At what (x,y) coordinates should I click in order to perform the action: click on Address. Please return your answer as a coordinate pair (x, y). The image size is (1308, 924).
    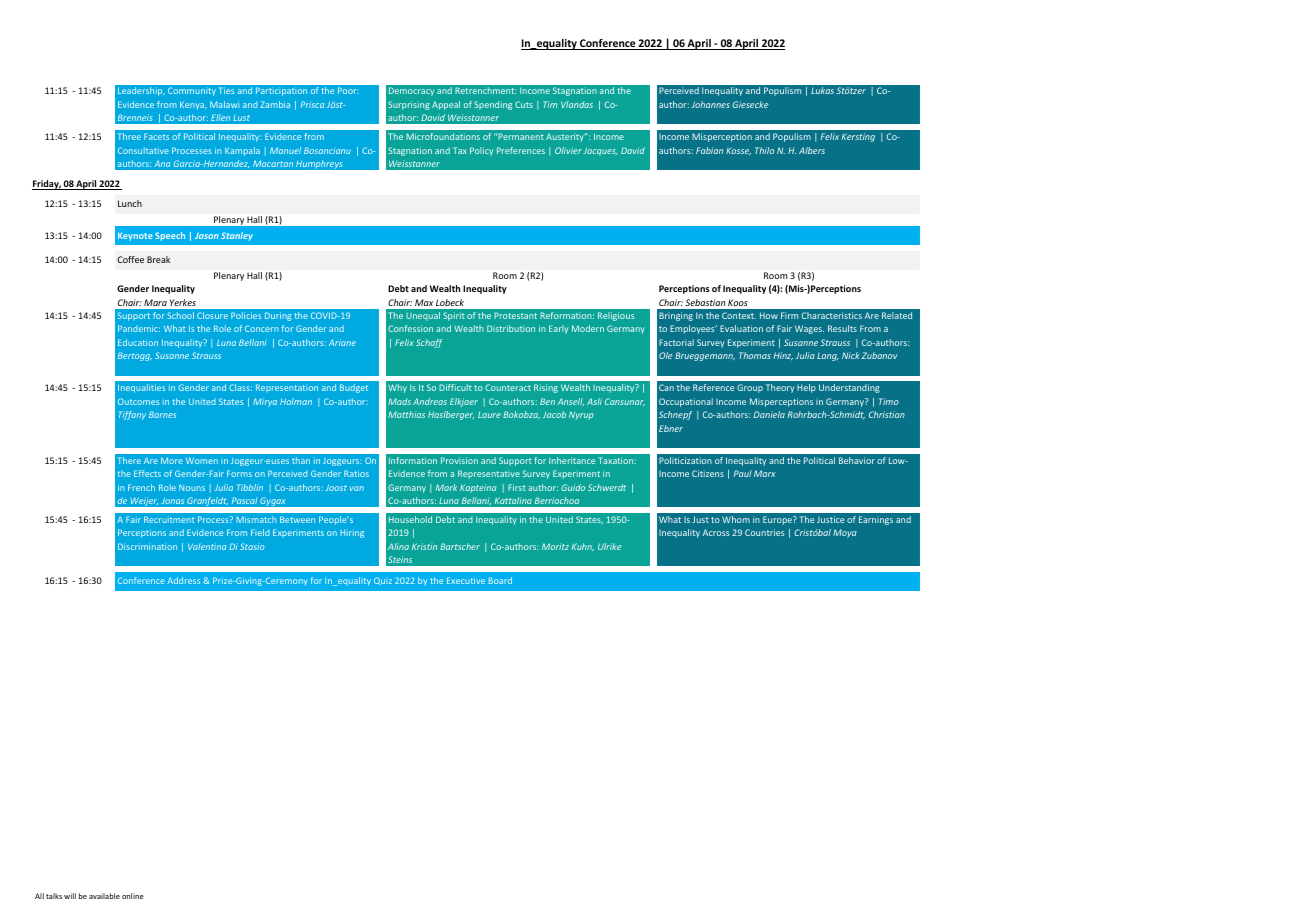
    Looking at the image, I should click on (183, 580).
